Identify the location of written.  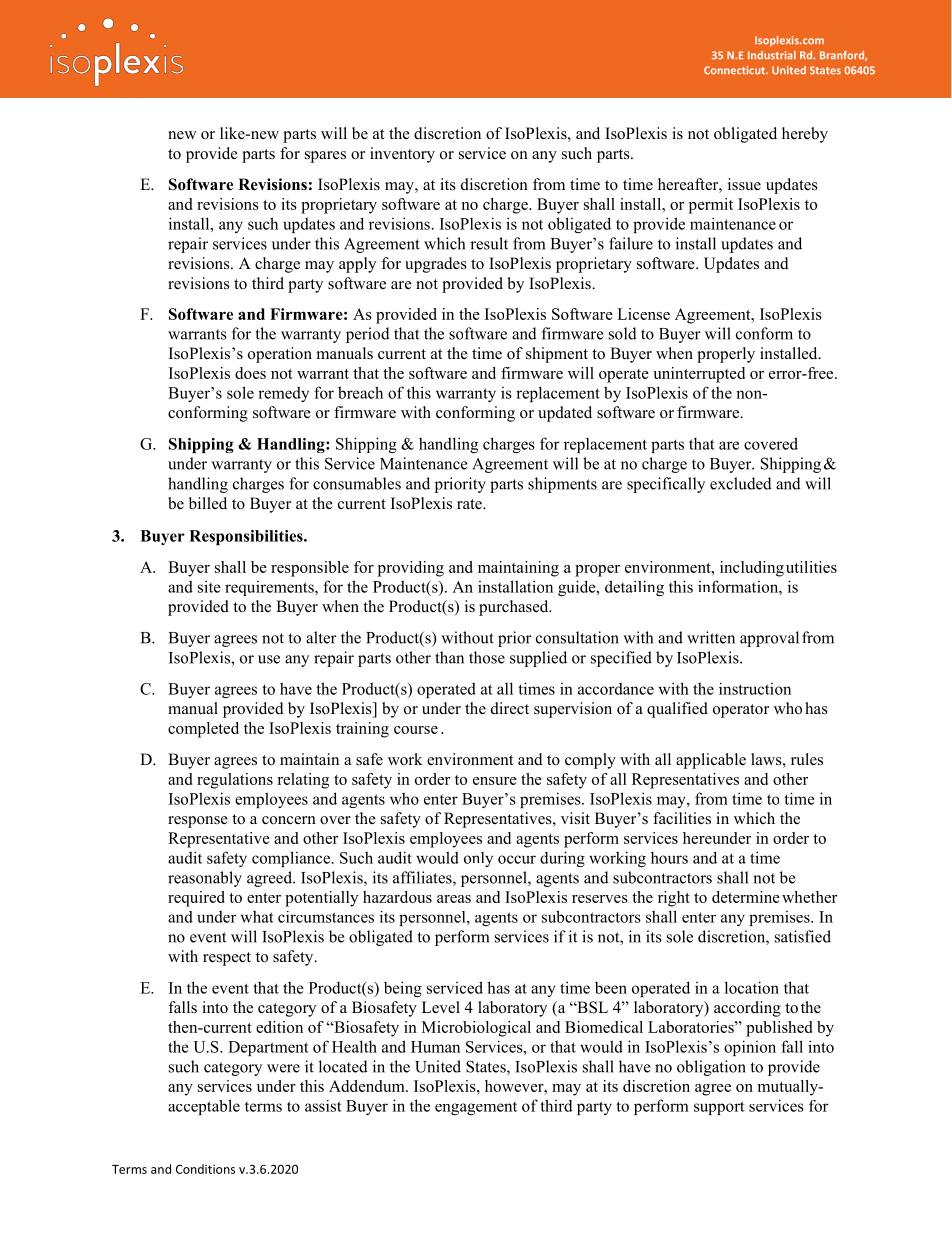
(711, 637).
